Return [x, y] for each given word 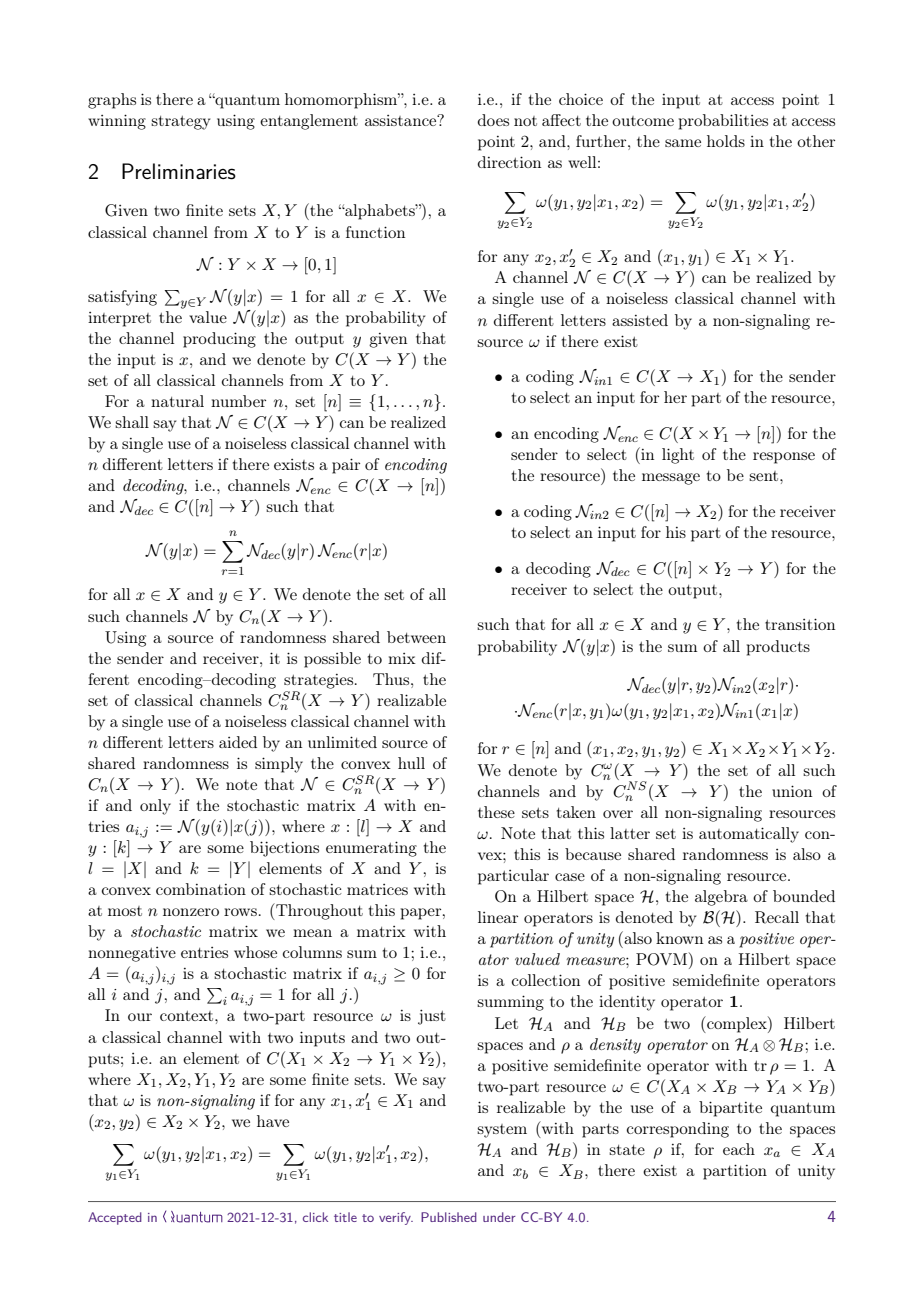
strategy [180, 123]
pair [346, 466]
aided [238, 742]
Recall [777, 917]
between [416, 637]
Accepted [115, 1218]
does [493, 120]
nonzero [191, 912]
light [678, 456]
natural [177, 401]
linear [498, 917]
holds [726, 141]
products [778, 648]
